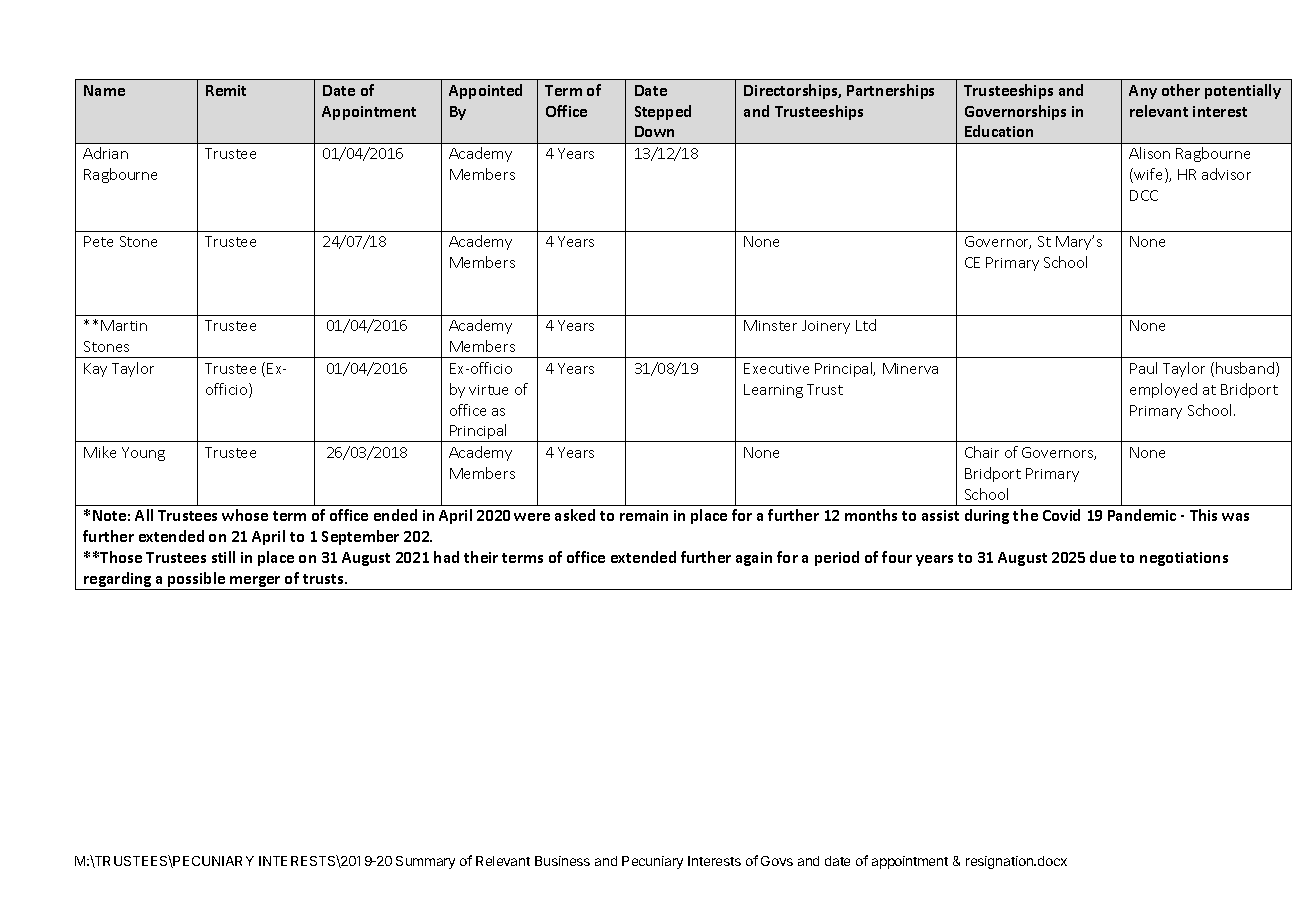 Image resolution: width=1308 pixels, height=924 pixels. Describe the element at coordinates (1143, 92) in the image. I see `Any` at that location.
